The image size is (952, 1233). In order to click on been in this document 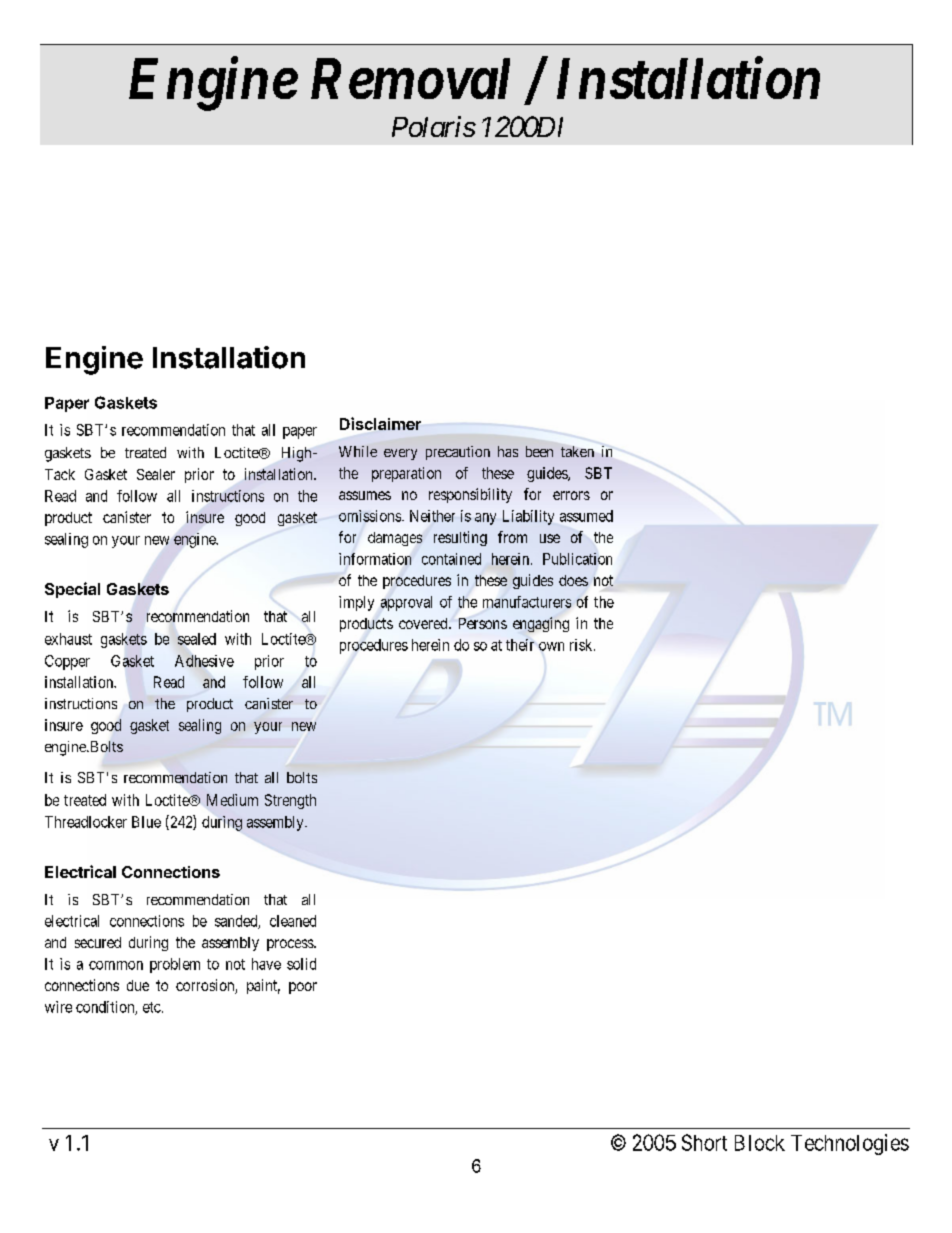, I will do `click(539, 451)`.
